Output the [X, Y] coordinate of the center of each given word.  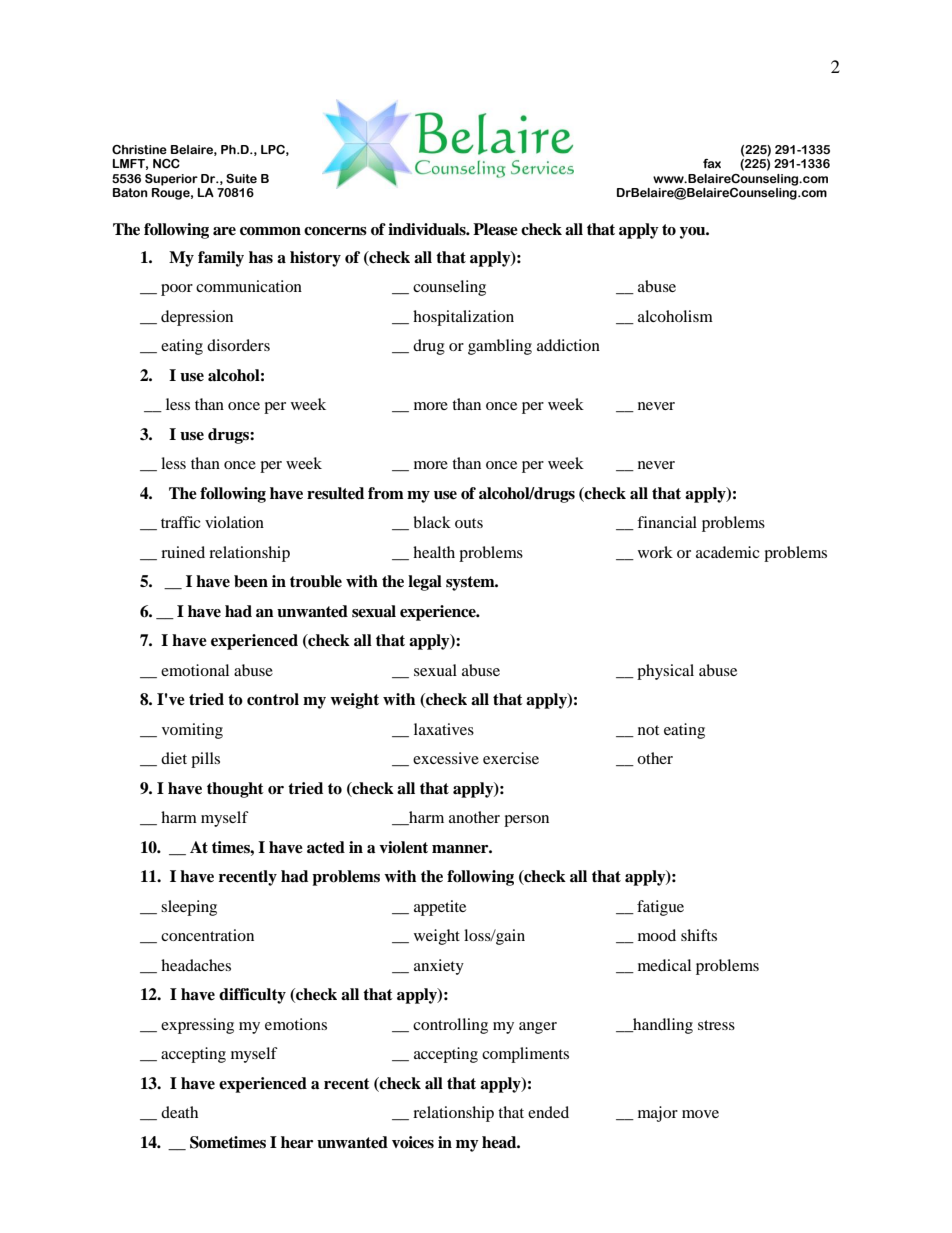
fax [712, 163]
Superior [171, 180]
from [386, 493]
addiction [568, 345]
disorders [238, 345]
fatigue [660, 908]
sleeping [189, 908]
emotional [195, 670]
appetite [440, 908]
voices [413, 1142]
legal [425, 583]
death [179, 1112]
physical [665, 672]
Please [495, 229]
